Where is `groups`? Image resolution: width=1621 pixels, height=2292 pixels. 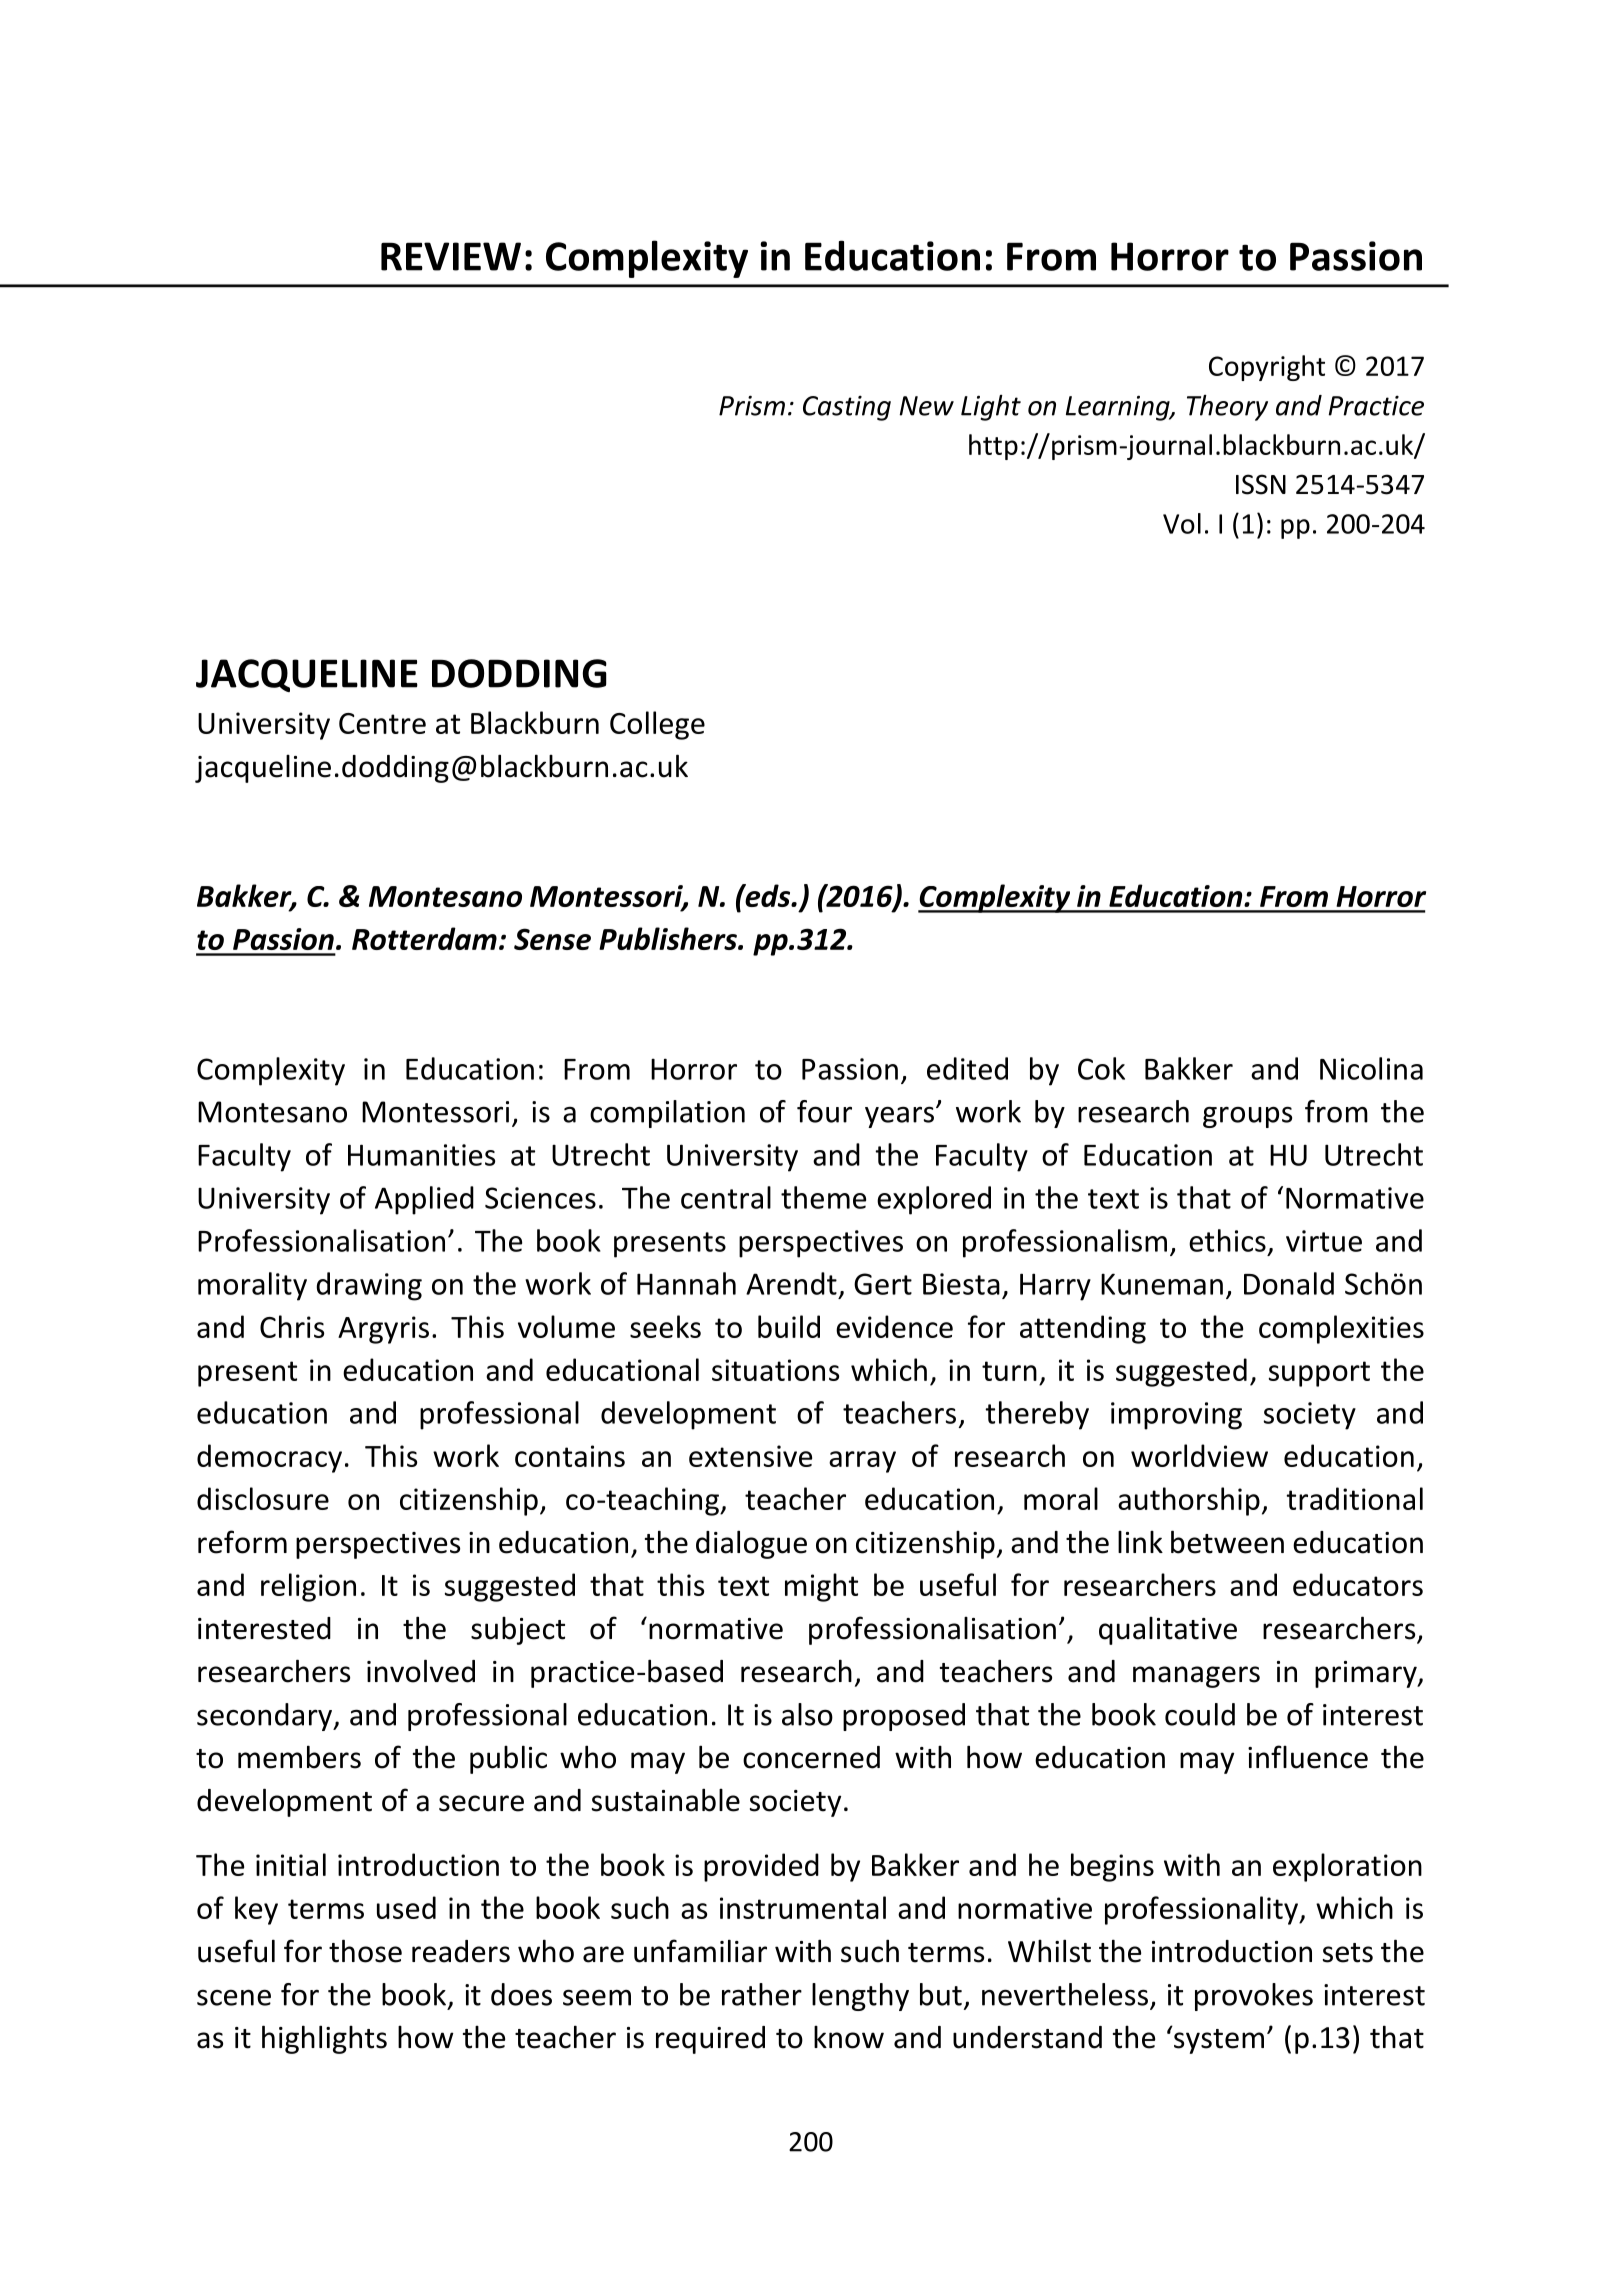 groups is located at coordinates (1247, 1117).
